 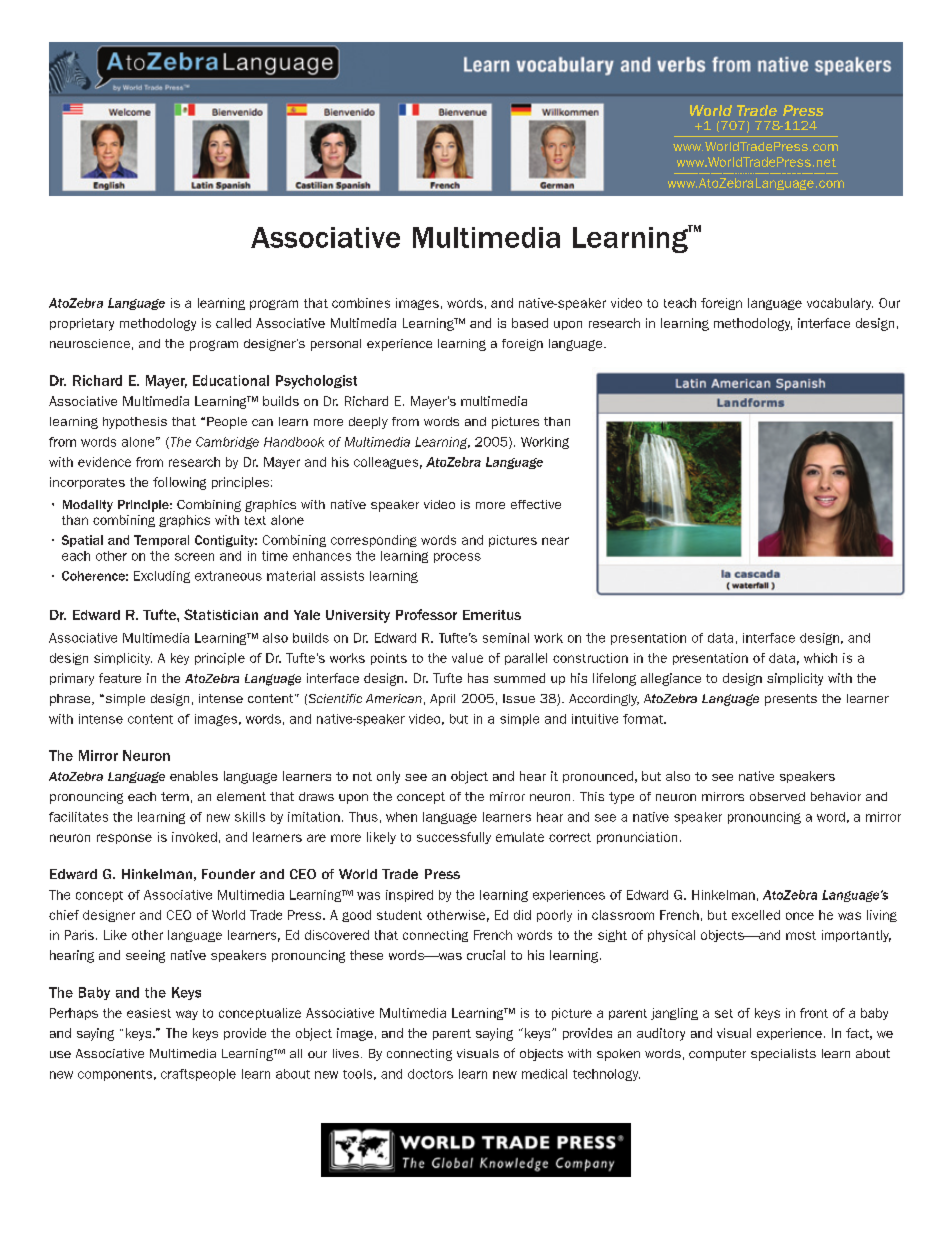 I want to click on way, so click(x=187, y=1015).
